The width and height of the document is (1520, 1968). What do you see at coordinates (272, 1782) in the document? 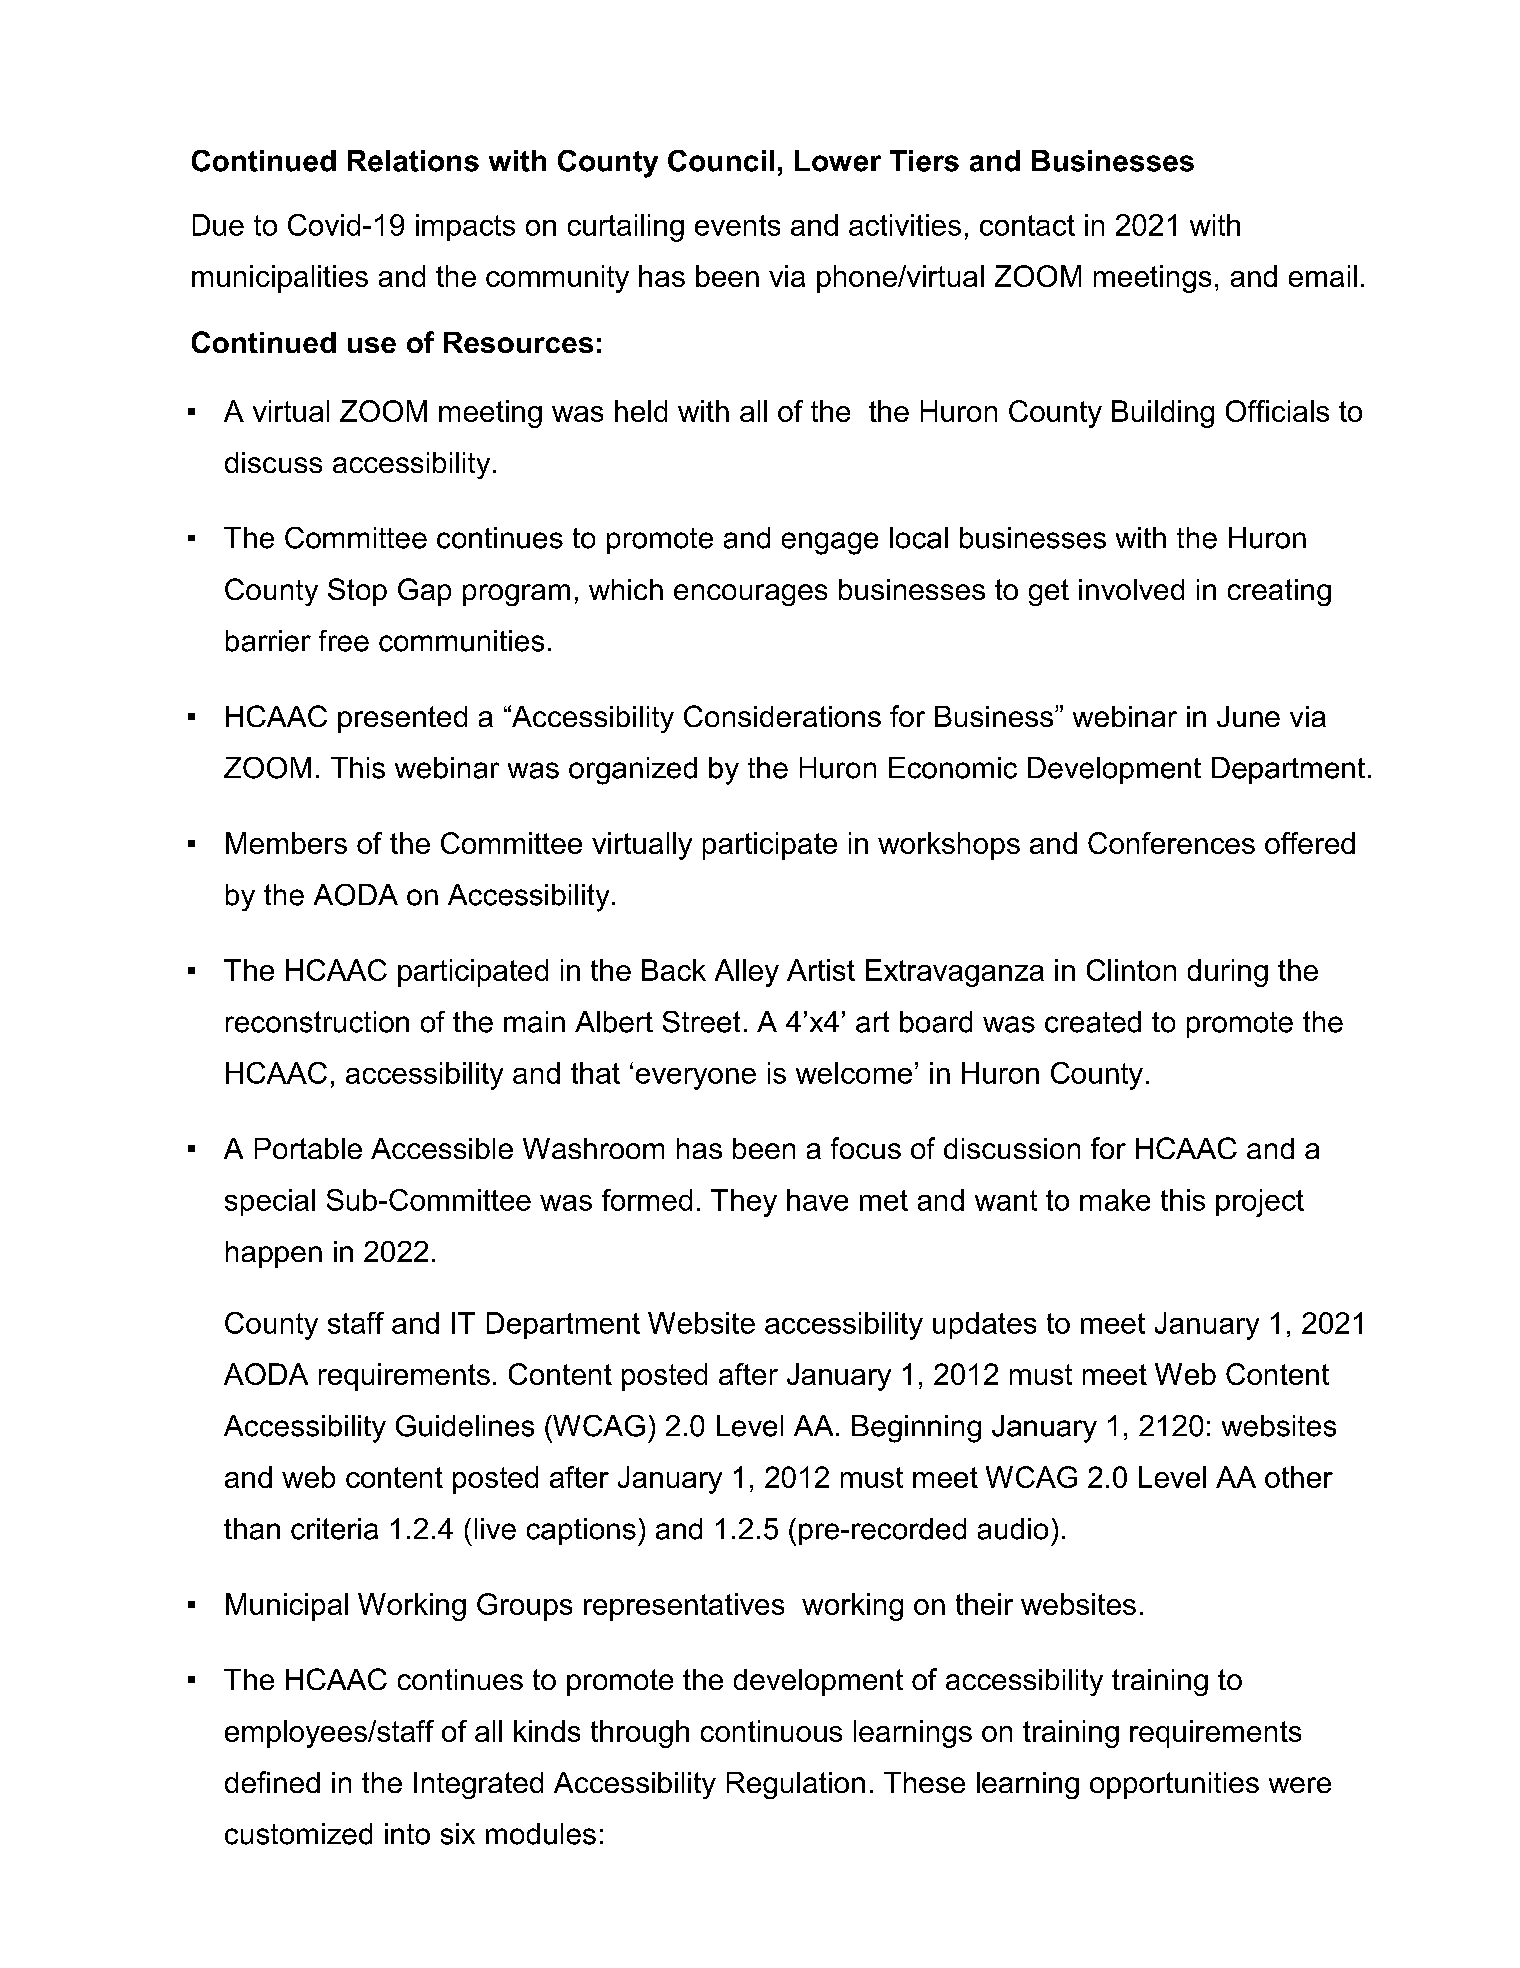
I see `defined` at bounding box center [272, 1782].
